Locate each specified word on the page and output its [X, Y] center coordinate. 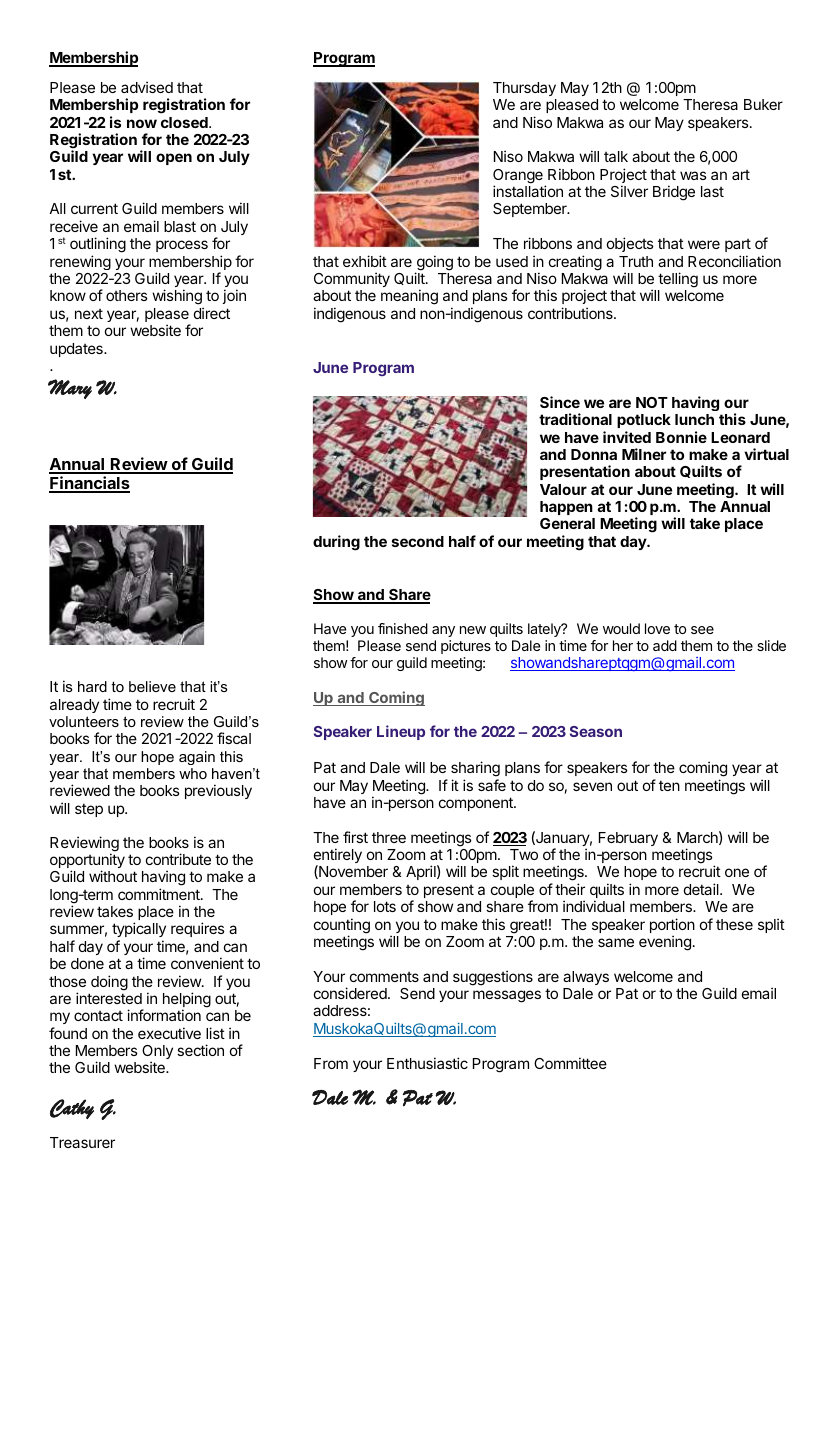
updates [77, 350]
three [389, 837]
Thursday [524, 89]
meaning [409, 297]
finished [403, 628]
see [702, 630]
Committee [570, 1063]
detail [702, 889]
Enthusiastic [427, 1063]
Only [157, 1053]
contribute [178, 859]
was [693, 175]
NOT [652, 402]
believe [152, 686]
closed [185, 122]
